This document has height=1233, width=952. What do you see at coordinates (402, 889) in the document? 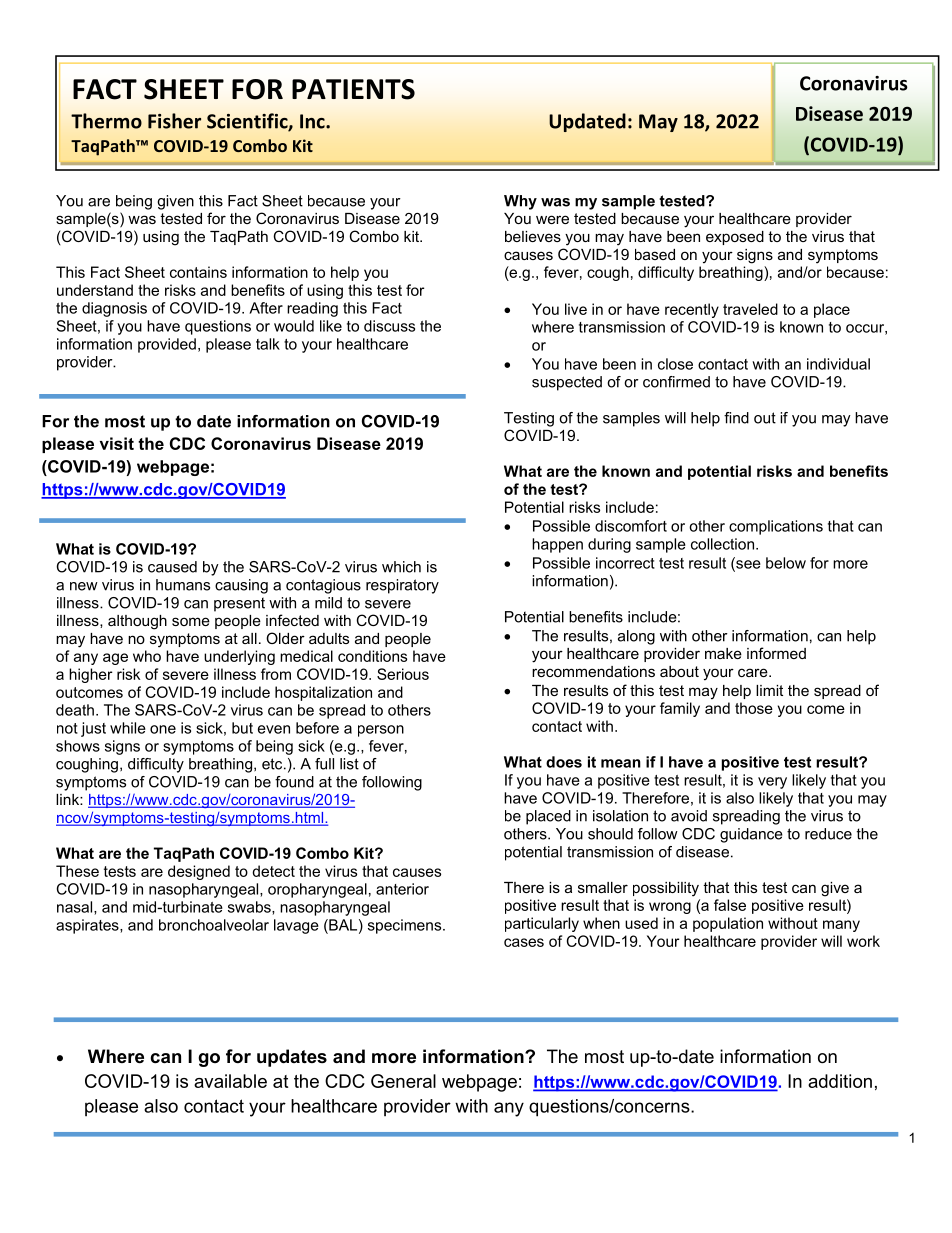
I see `anterior` at bounding box center [402, 889].
